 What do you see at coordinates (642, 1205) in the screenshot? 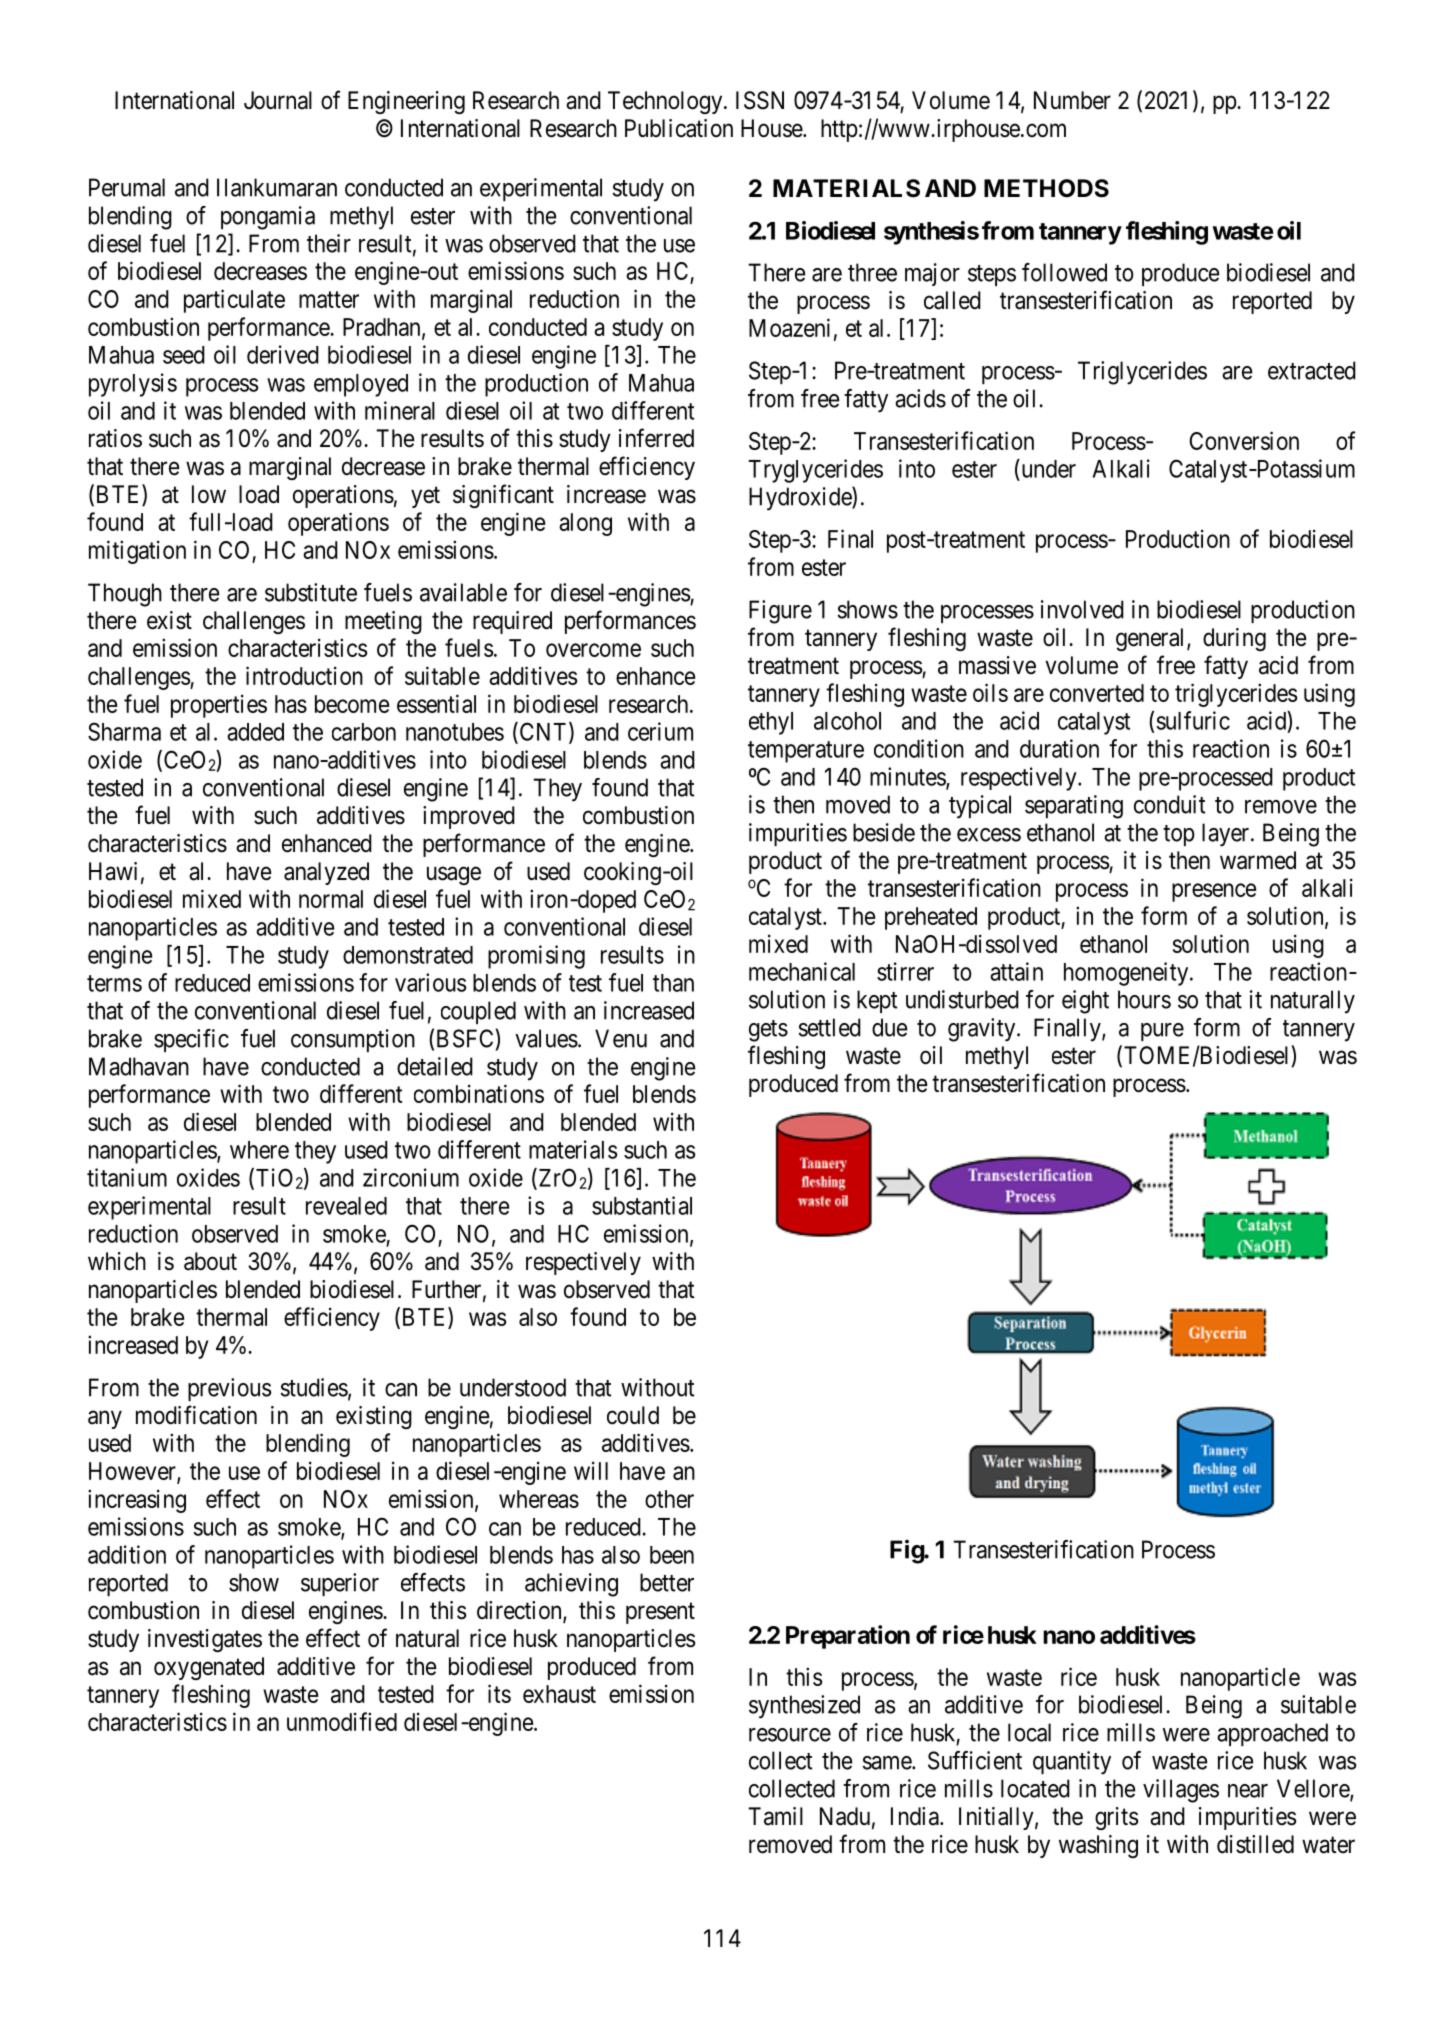
I see `substantial` at bounding box center [642, 1205].
